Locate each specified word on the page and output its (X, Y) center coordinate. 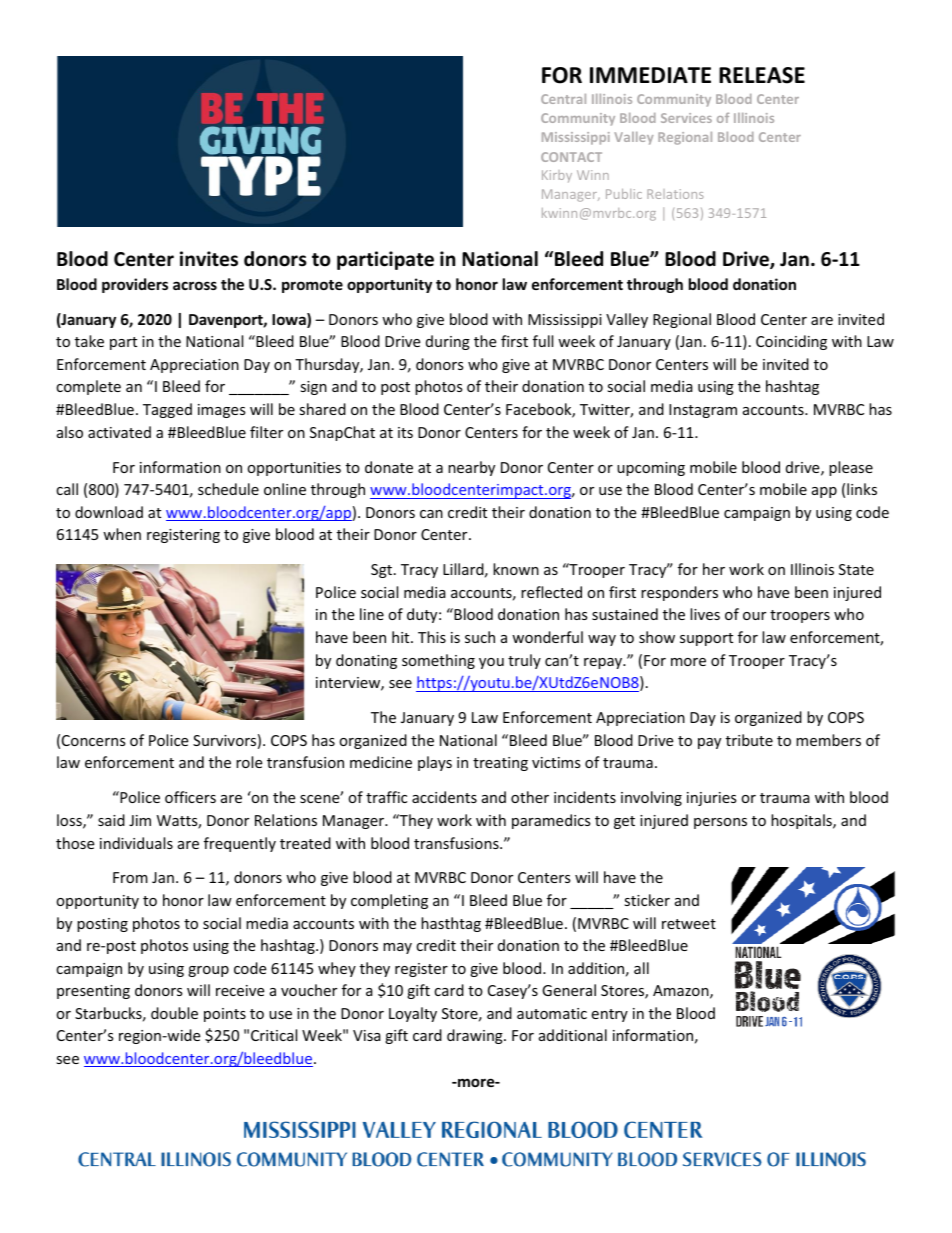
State (856, 569)
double (174, 1013)
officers (190, 797)
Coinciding (791, 342)
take (89, 341)
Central (563, 99)
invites (209, 259)
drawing (476, 1036)
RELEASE (762, 75)
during (448, 342)
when (122, 534)
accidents (444, 797)
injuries (712, 799)
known (516, 569)
